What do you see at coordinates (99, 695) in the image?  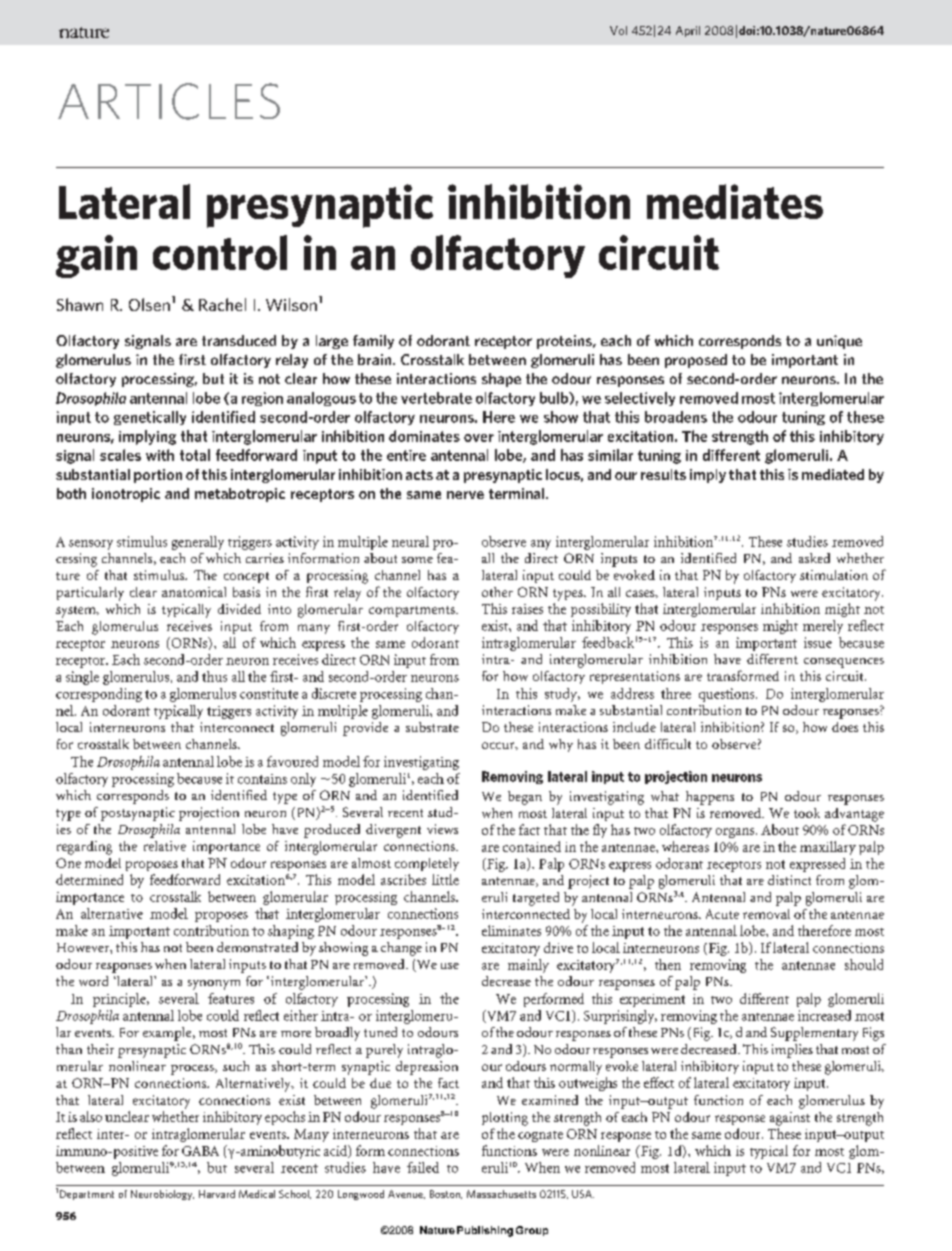 I see `corresponding` at bounding box center [99, 695].
